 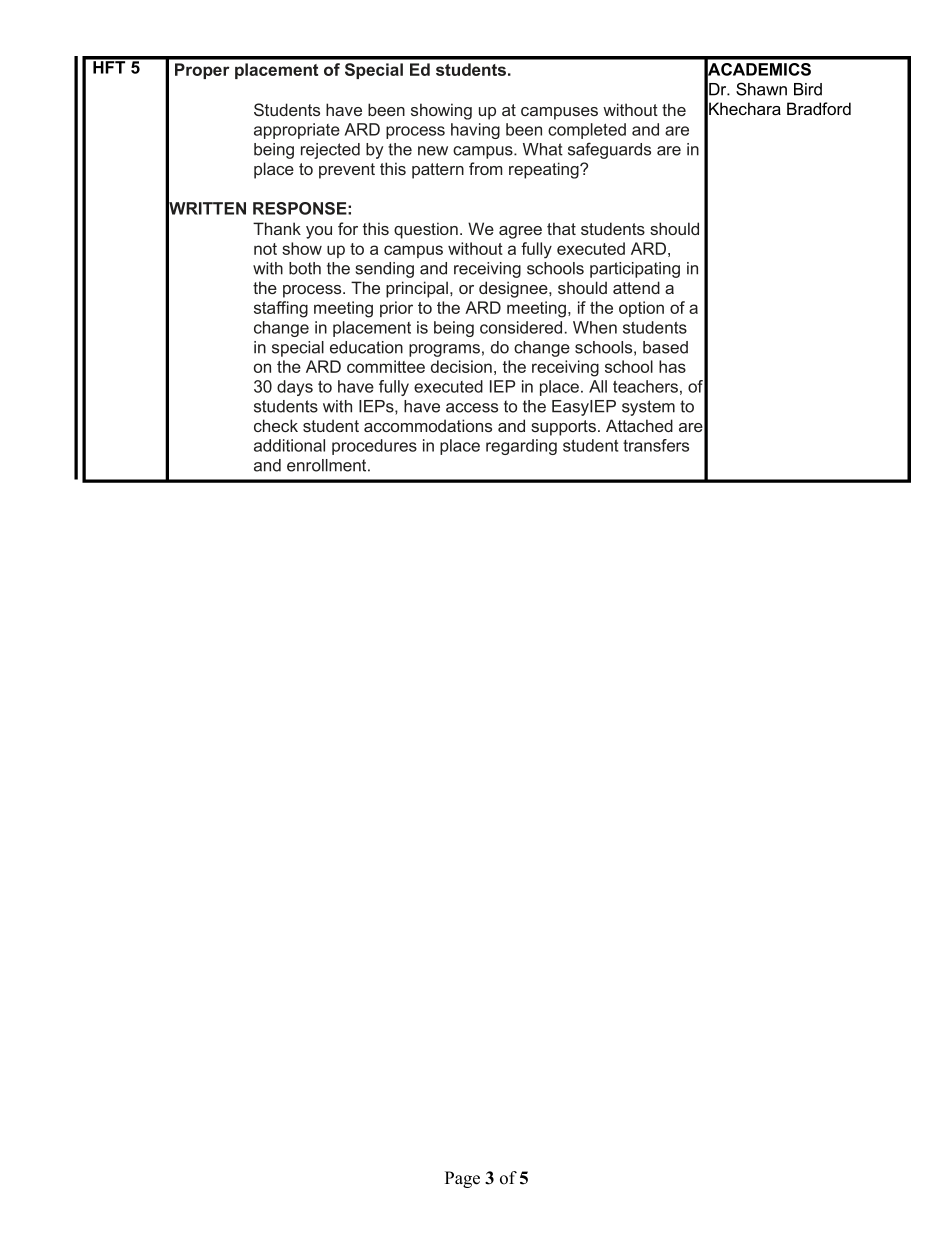 I want to click on supports, so click(x=563, y=428).
